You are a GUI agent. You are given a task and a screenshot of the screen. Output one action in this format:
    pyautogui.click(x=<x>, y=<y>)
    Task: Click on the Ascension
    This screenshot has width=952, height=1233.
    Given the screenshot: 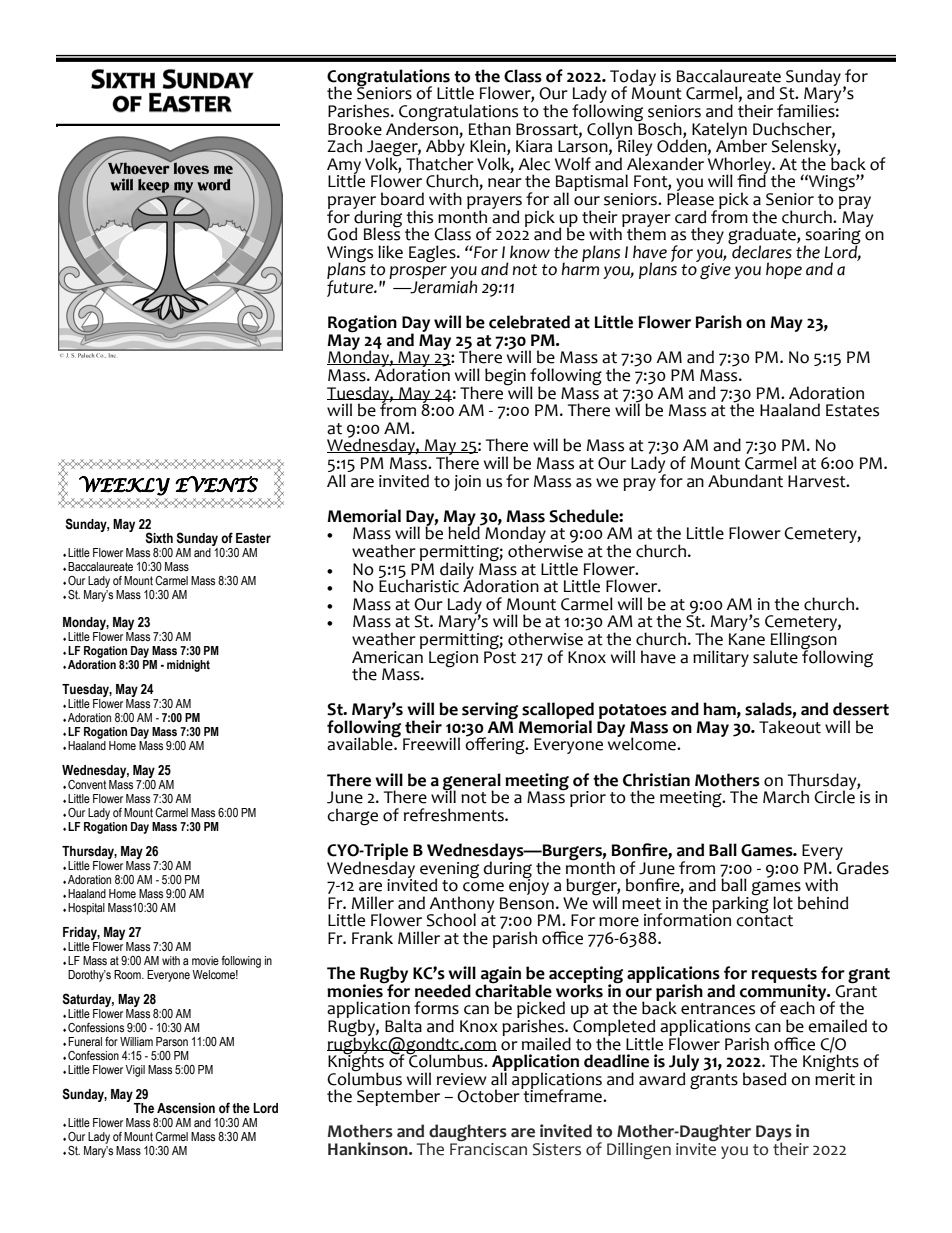 What is the action you would take?
    pyautogui.click(x=186, y=1108)
